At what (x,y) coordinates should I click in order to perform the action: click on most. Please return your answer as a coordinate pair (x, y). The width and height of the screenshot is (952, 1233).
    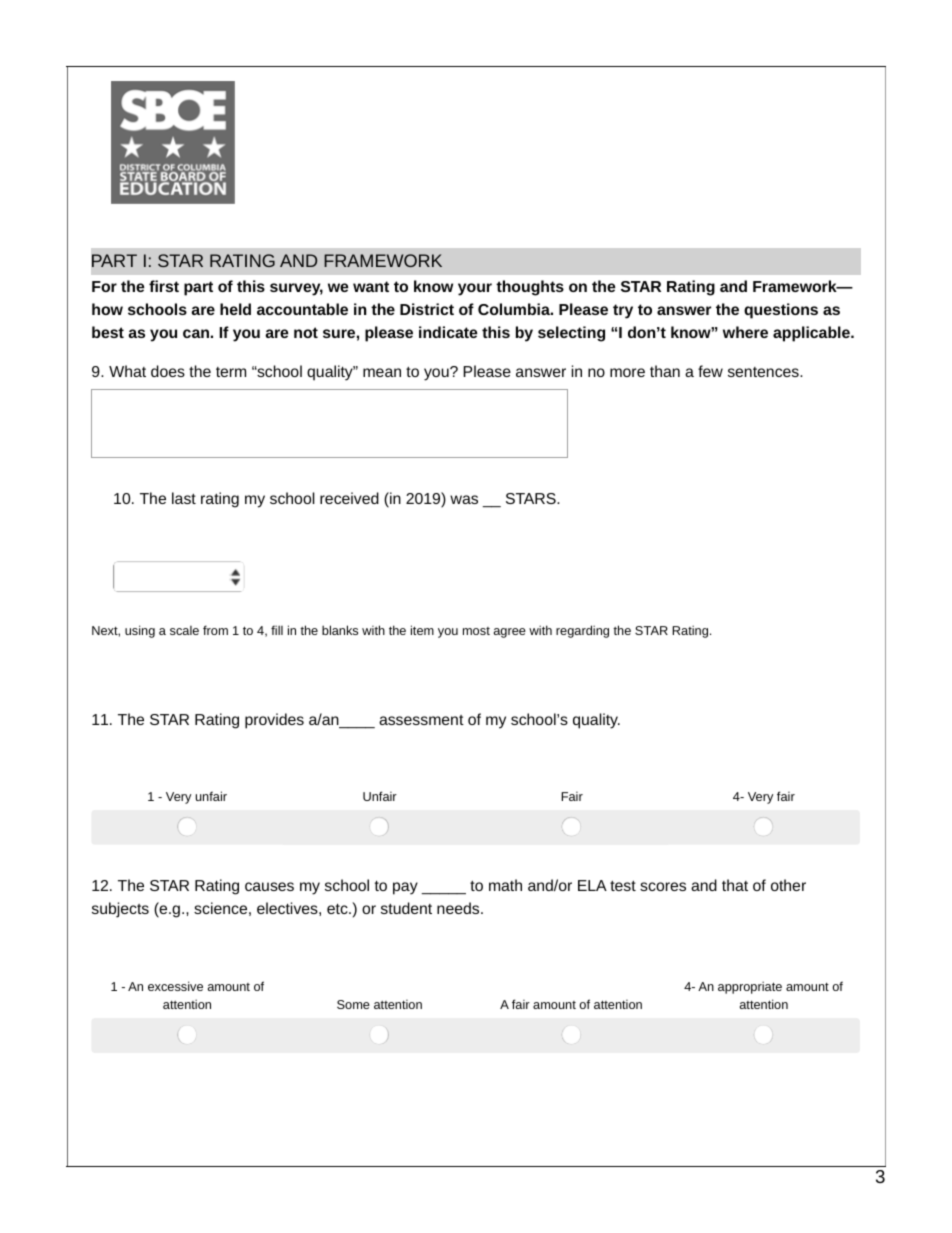
    Looking at the image, I should click on (476, 631).
